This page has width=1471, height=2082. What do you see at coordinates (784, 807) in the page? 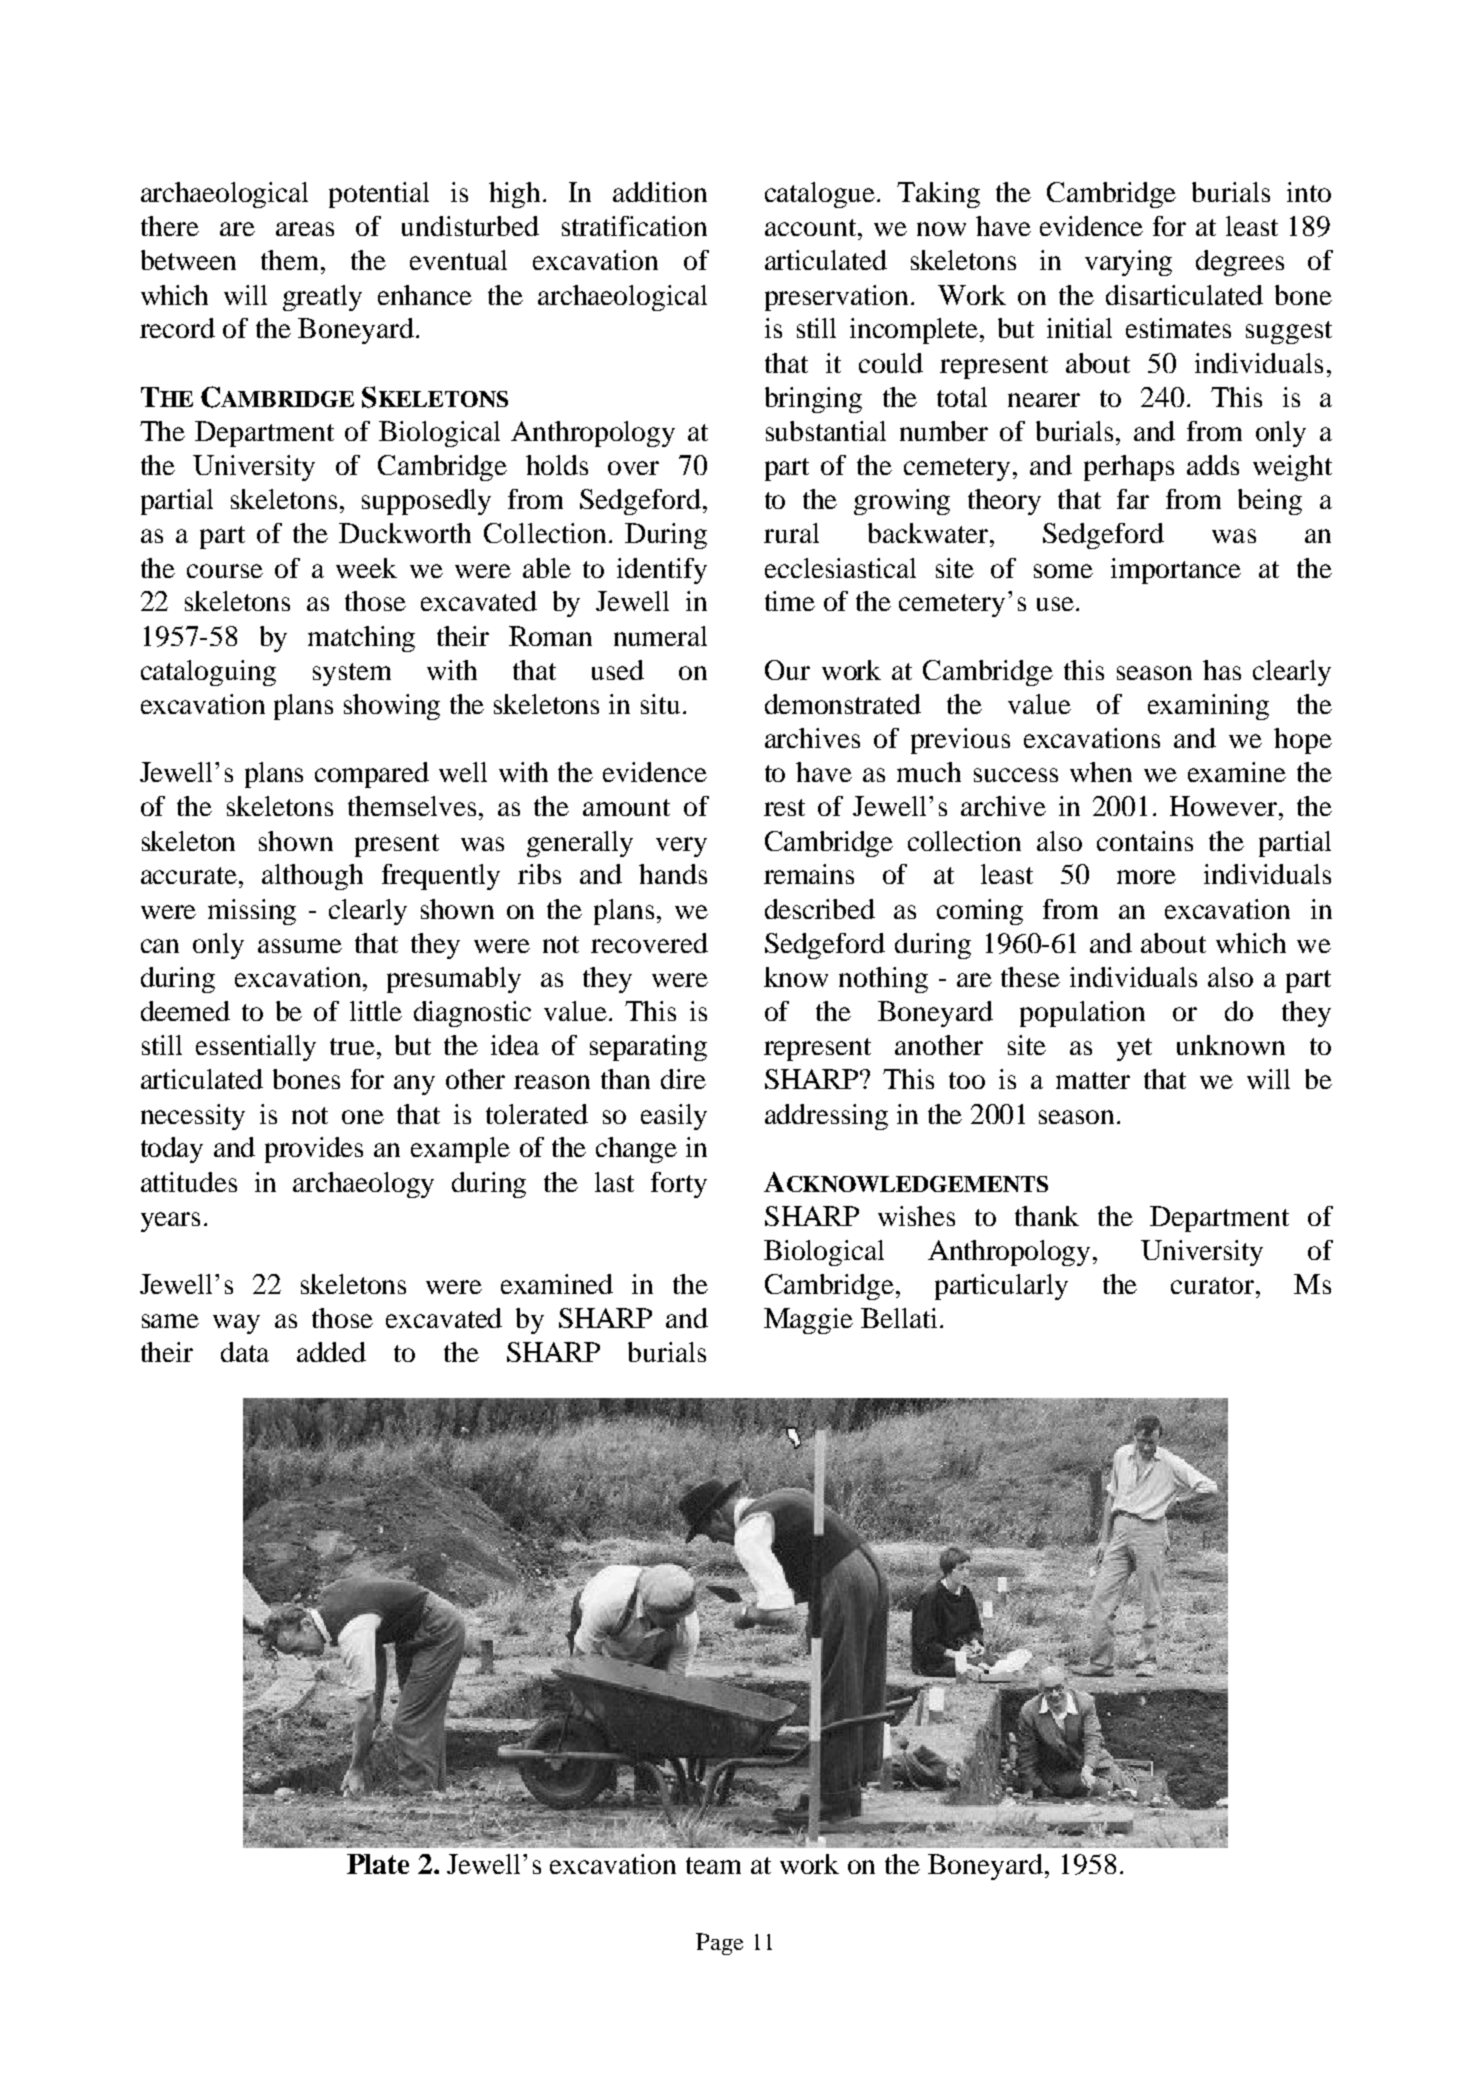
I see `rest` at bounding box center [784, 807].
